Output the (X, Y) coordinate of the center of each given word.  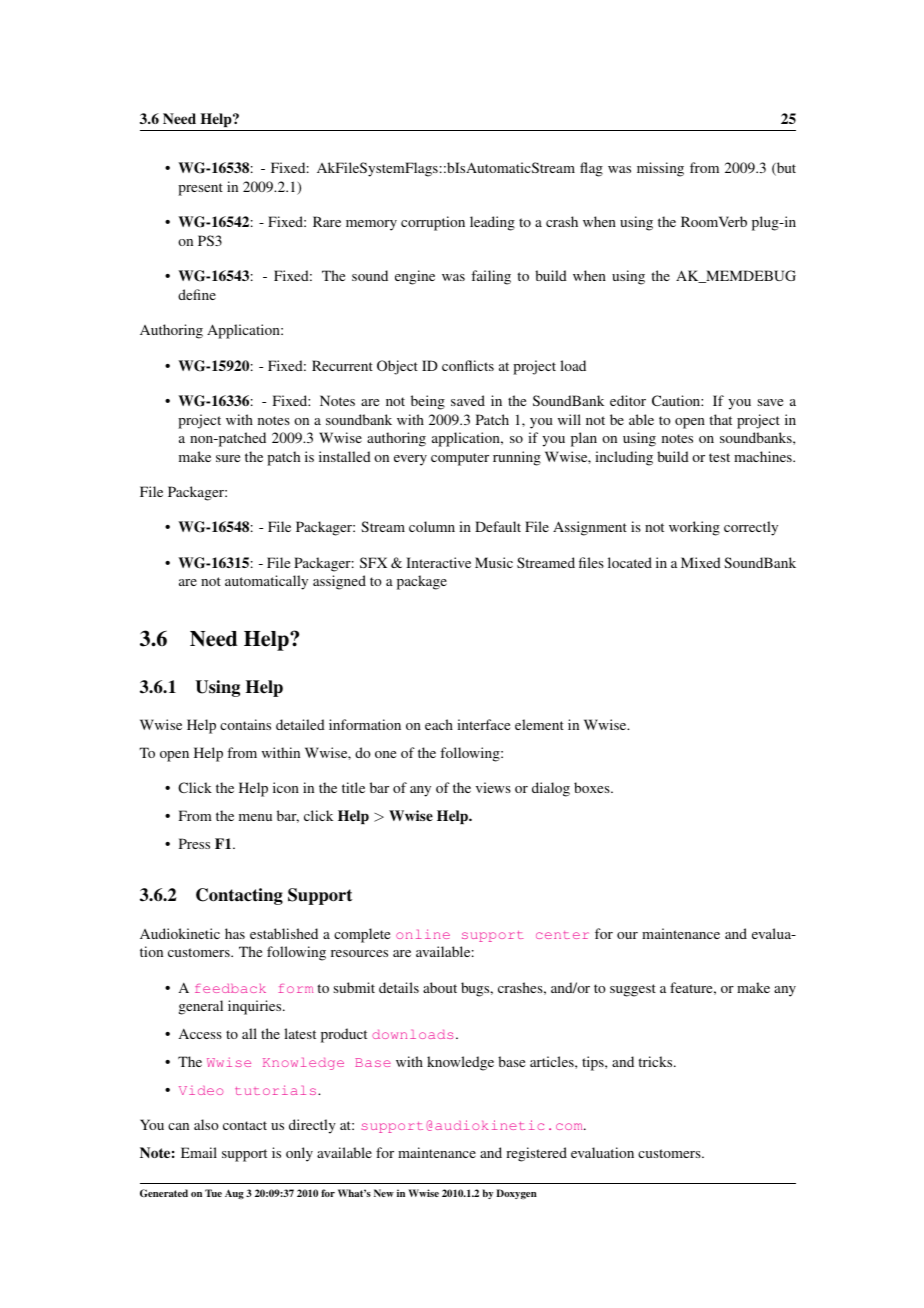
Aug (234, 1194)
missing (660, 169)
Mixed (701, 562)
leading (492, 223)
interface (483, 724)
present (200, 189)
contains (245, 724)
